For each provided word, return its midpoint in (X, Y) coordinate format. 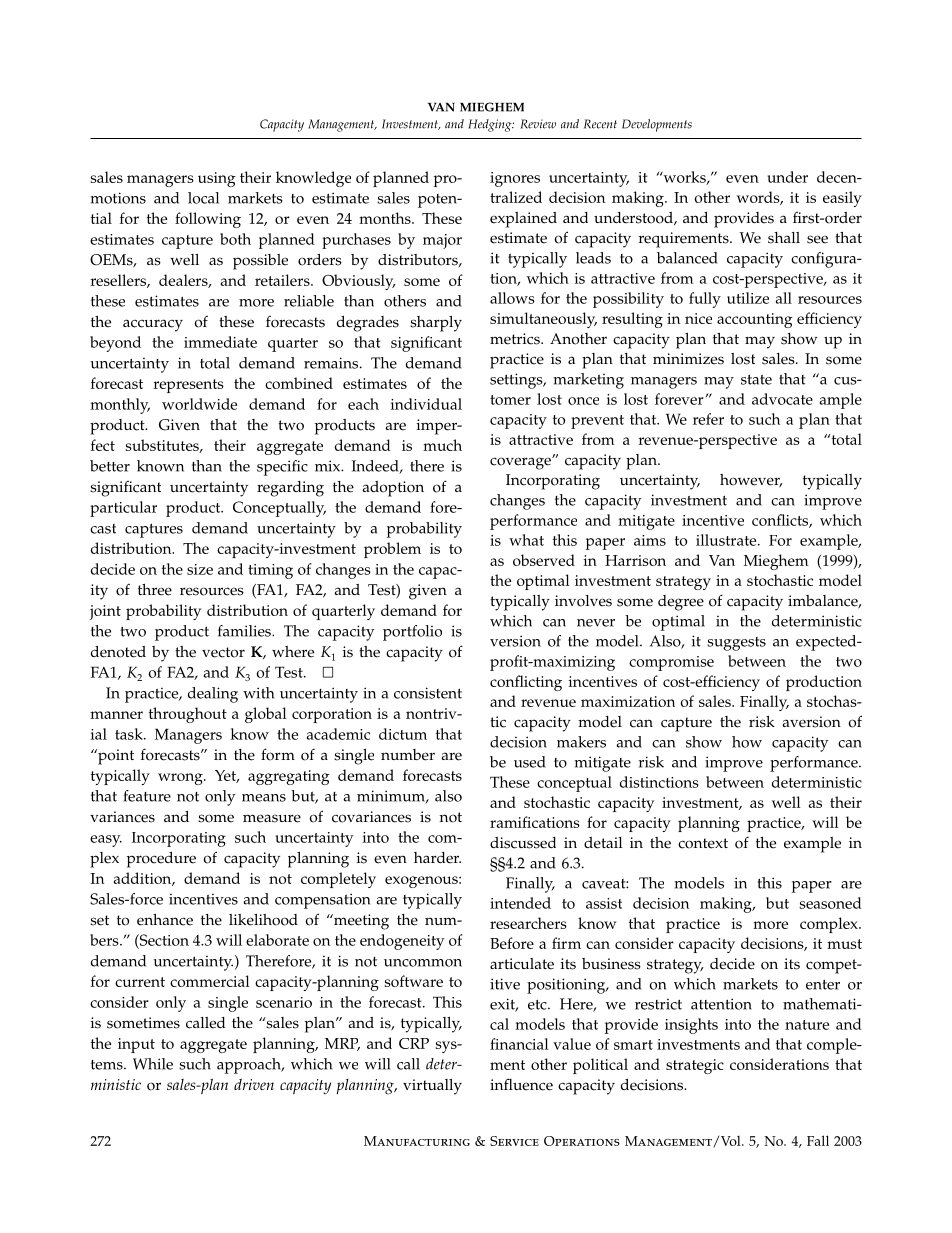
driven (254, 1084)
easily (842, 199)
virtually (432, 1087)
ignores (515, 179)
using (217, 179)
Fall (818, 1140)
